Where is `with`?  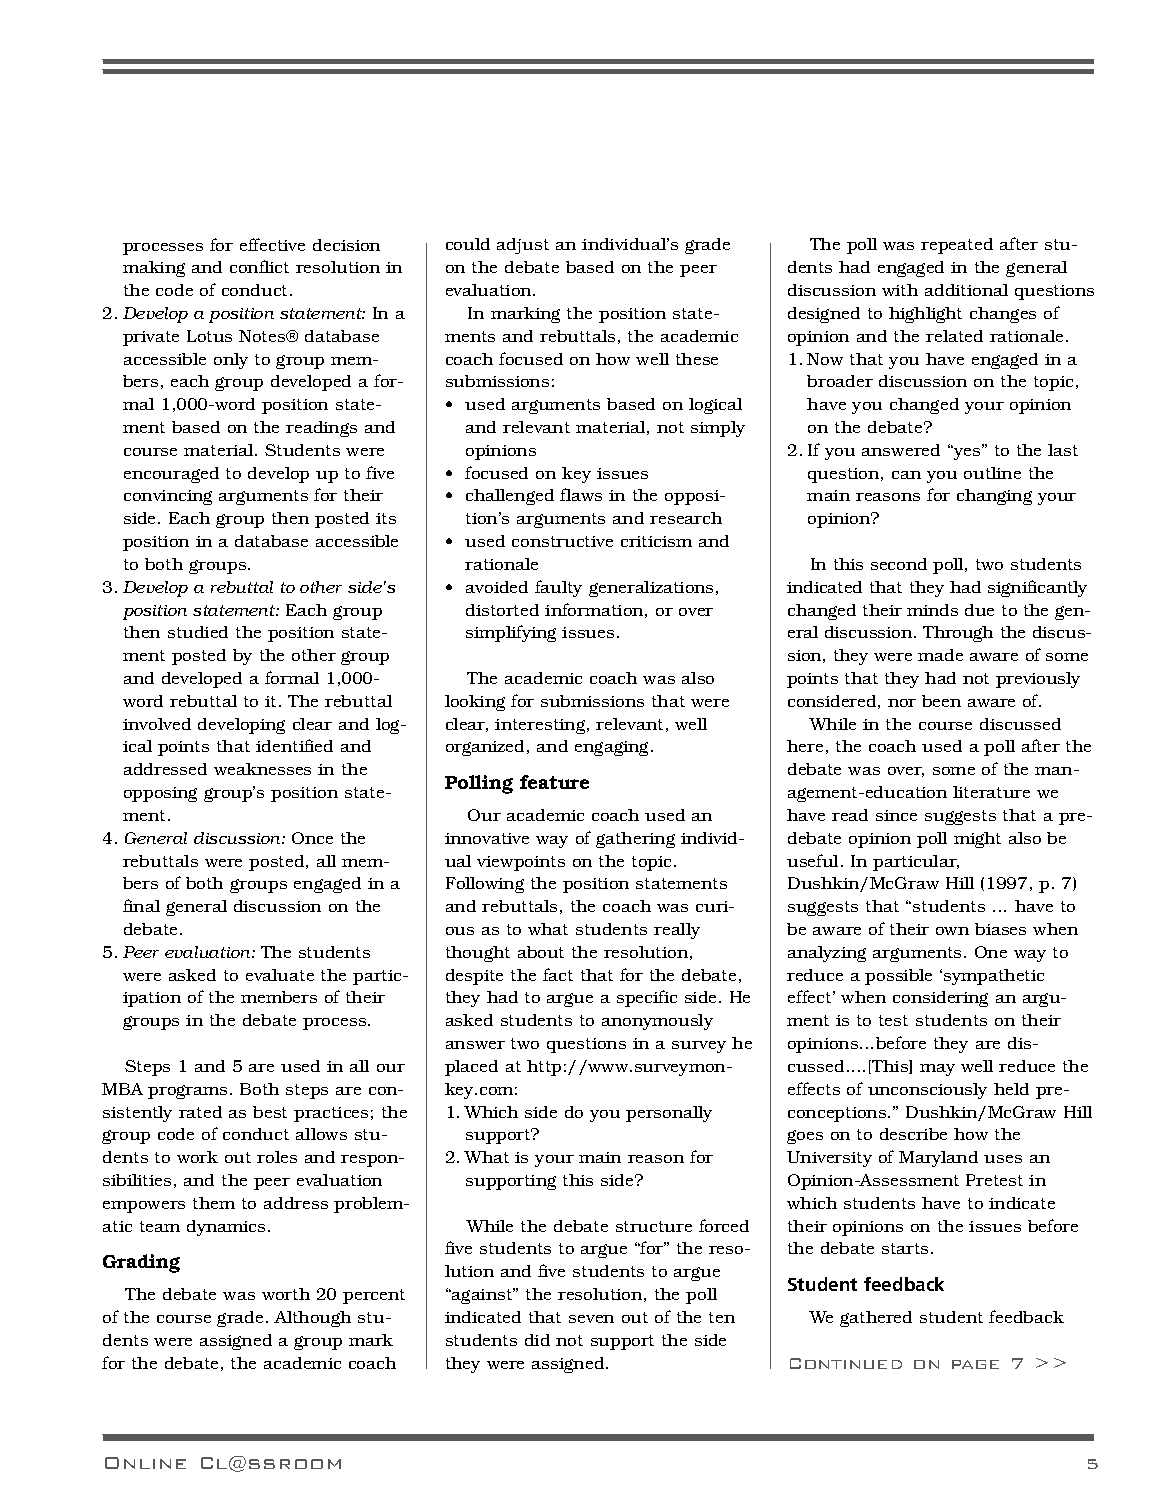
with is located at coordinates (900, 290).
